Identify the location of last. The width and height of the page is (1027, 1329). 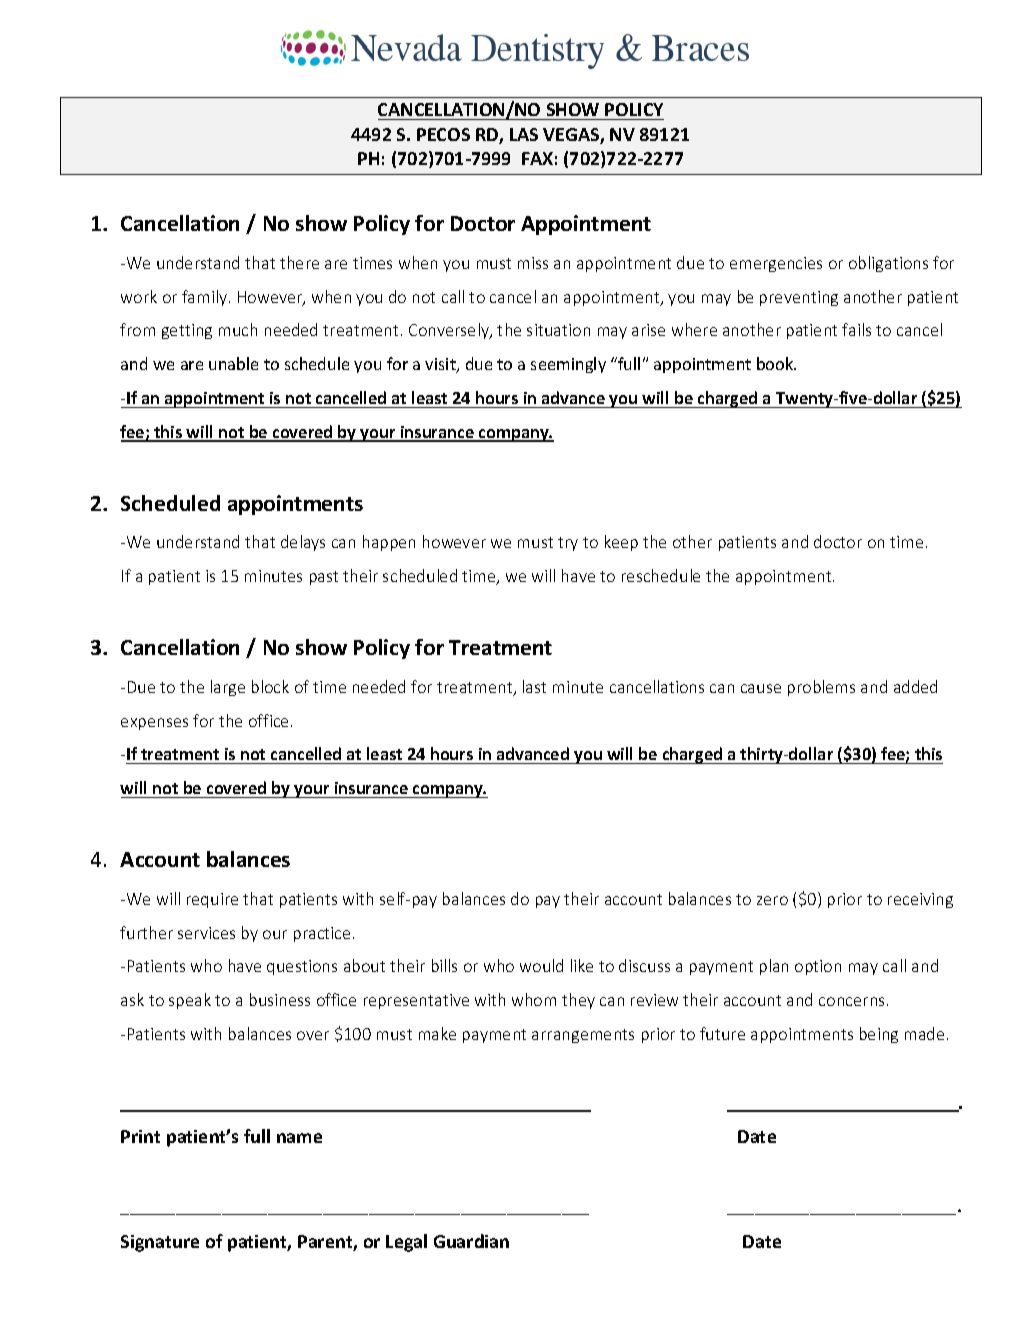
(534, 686).
